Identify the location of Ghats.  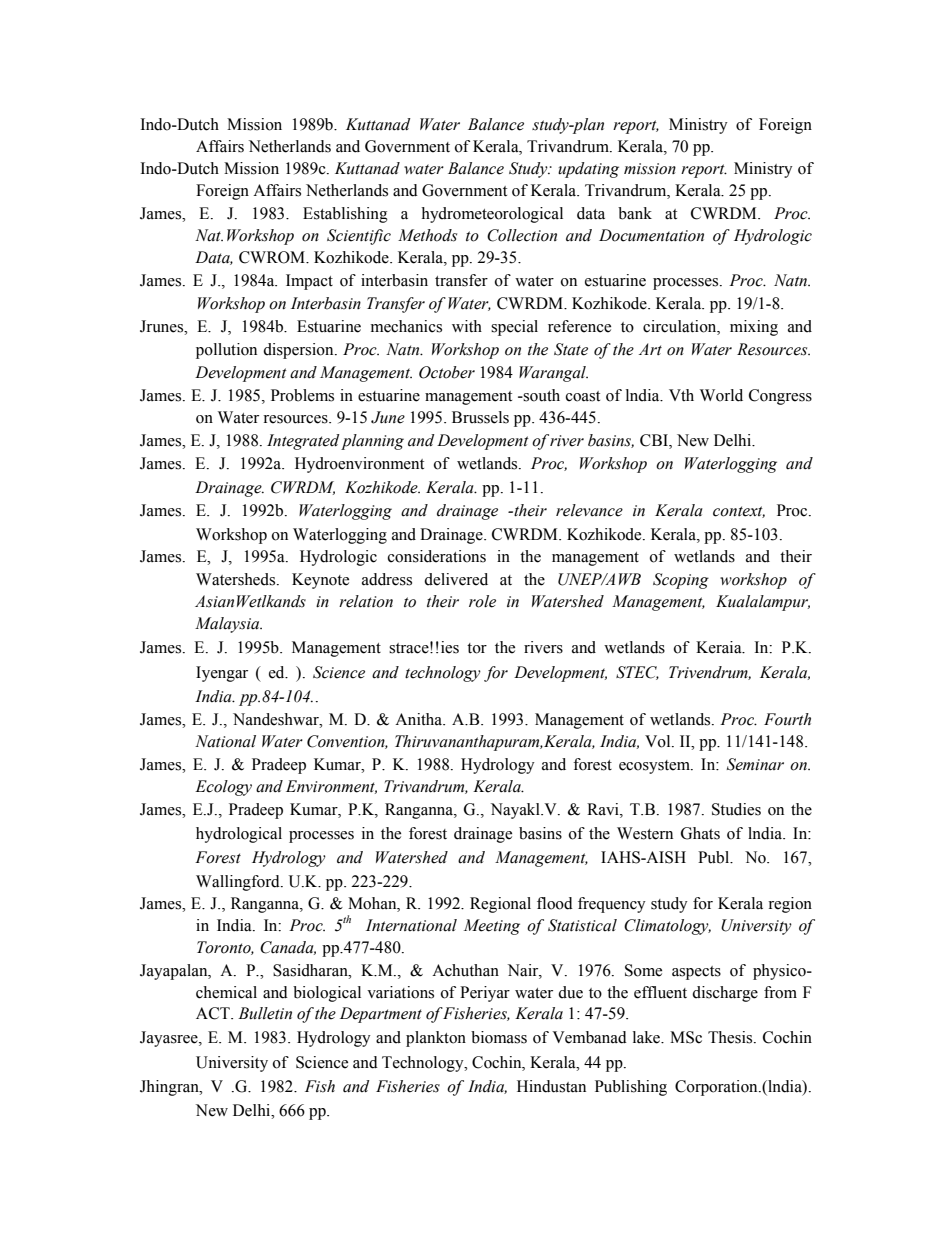
(700, 833).
